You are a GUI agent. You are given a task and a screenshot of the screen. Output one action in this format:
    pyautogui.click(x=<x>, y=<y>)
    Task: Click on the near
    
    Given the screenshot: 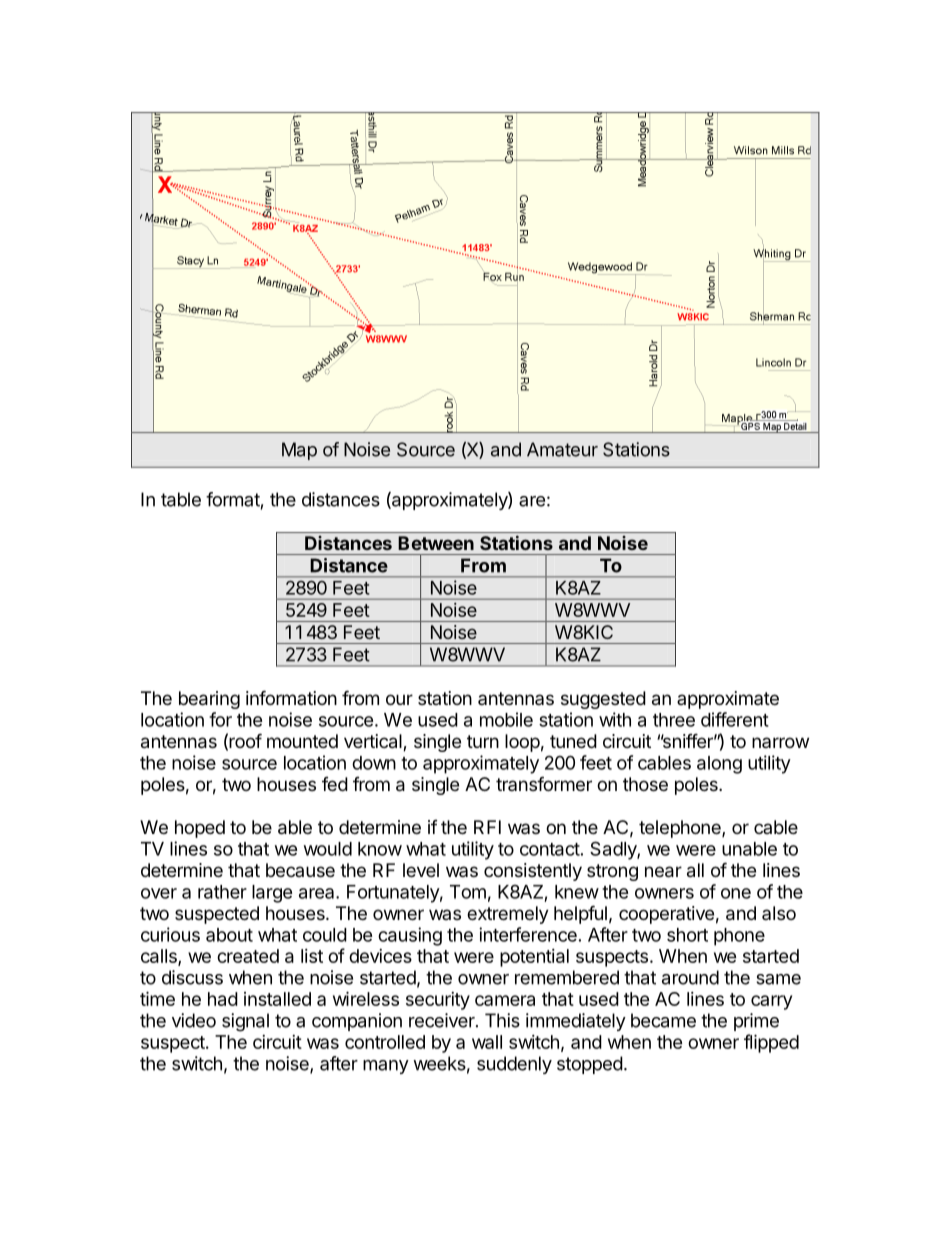 What is the action you would take?
    pyautogui.click(x=663, y=872)
